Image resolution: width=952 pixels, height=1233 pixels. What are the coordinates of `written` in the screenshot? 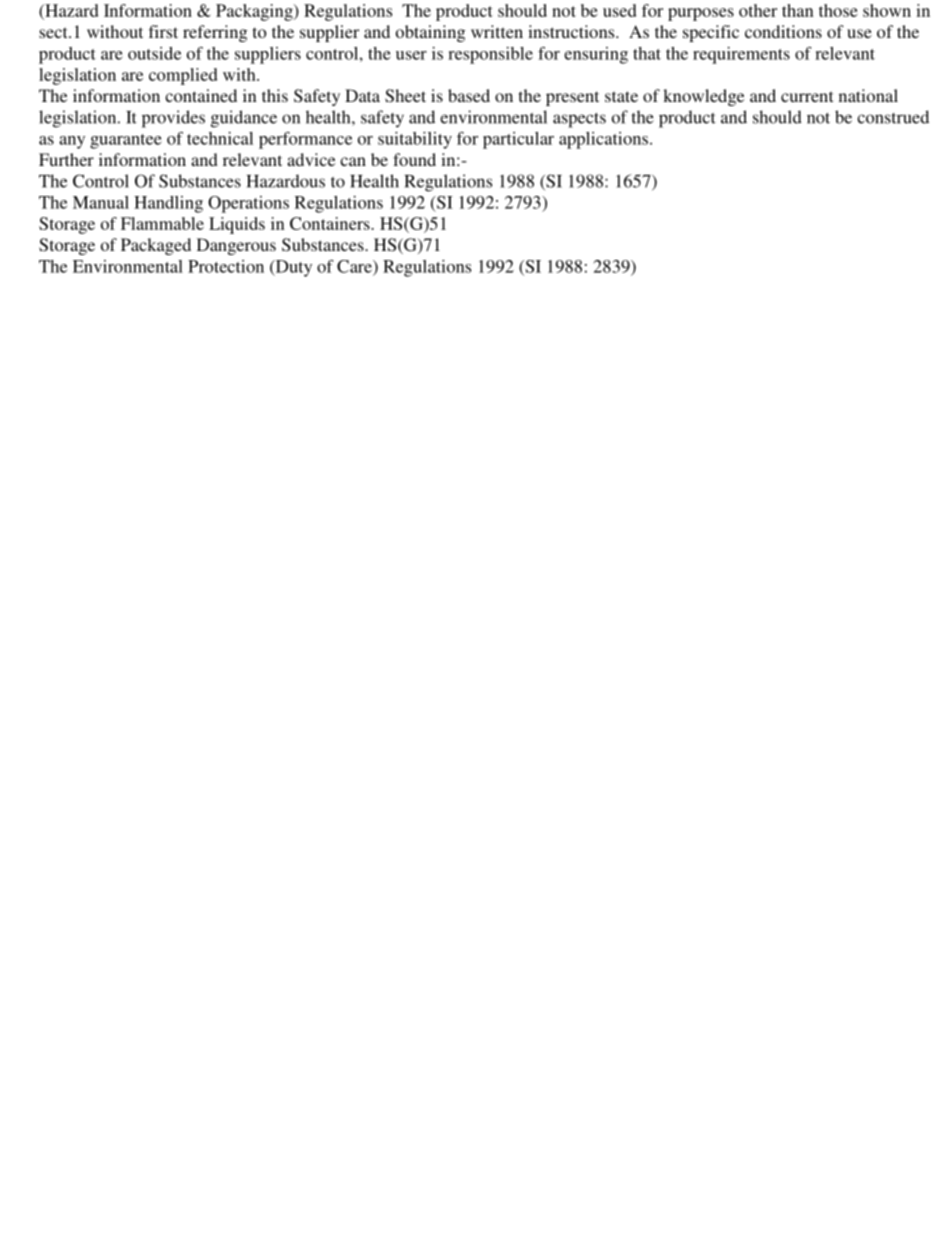 It's located at (497, 31).
